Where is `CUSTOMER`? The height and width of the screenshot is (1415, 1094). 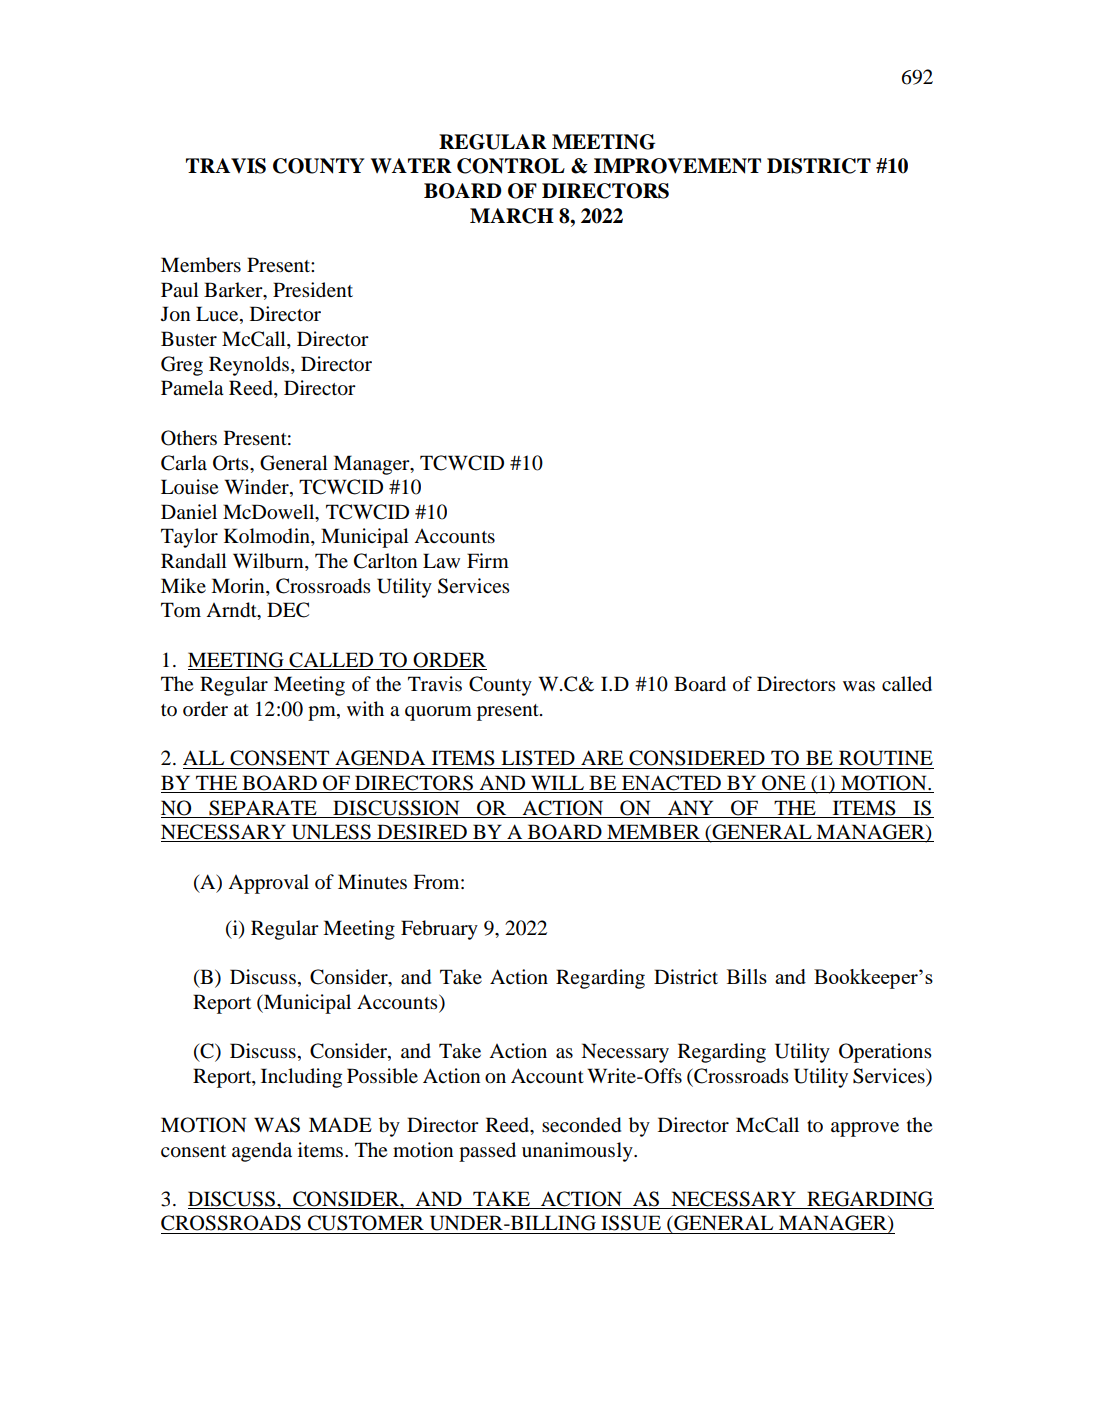 CUSTOMER is located at coordinates (366, 1223).
